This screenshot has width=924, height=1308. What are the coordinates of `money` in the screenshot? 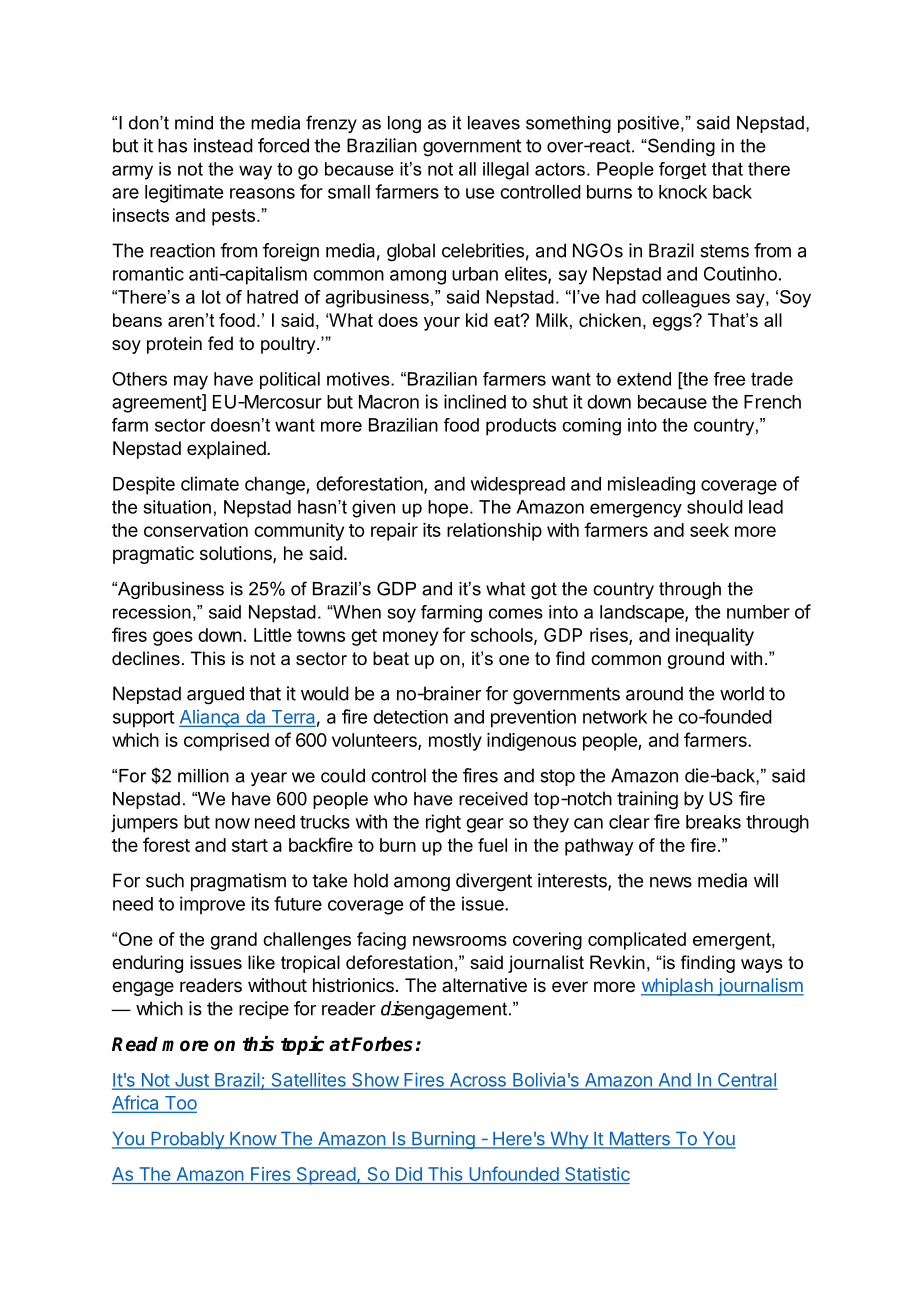 It's located at (410, 638).
